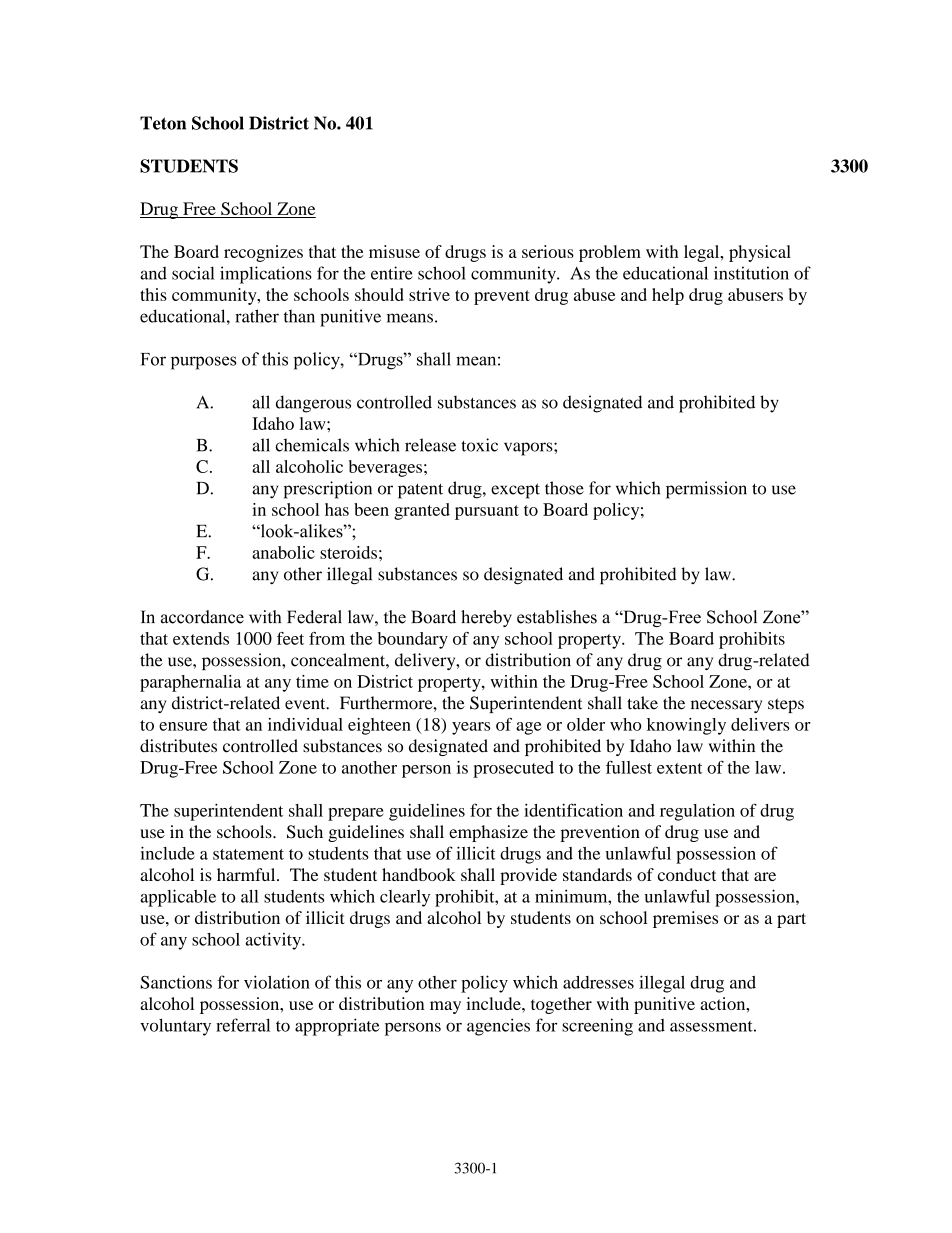 The image size is (952, 1233). I want to click on Teton, so click(163, 123).
